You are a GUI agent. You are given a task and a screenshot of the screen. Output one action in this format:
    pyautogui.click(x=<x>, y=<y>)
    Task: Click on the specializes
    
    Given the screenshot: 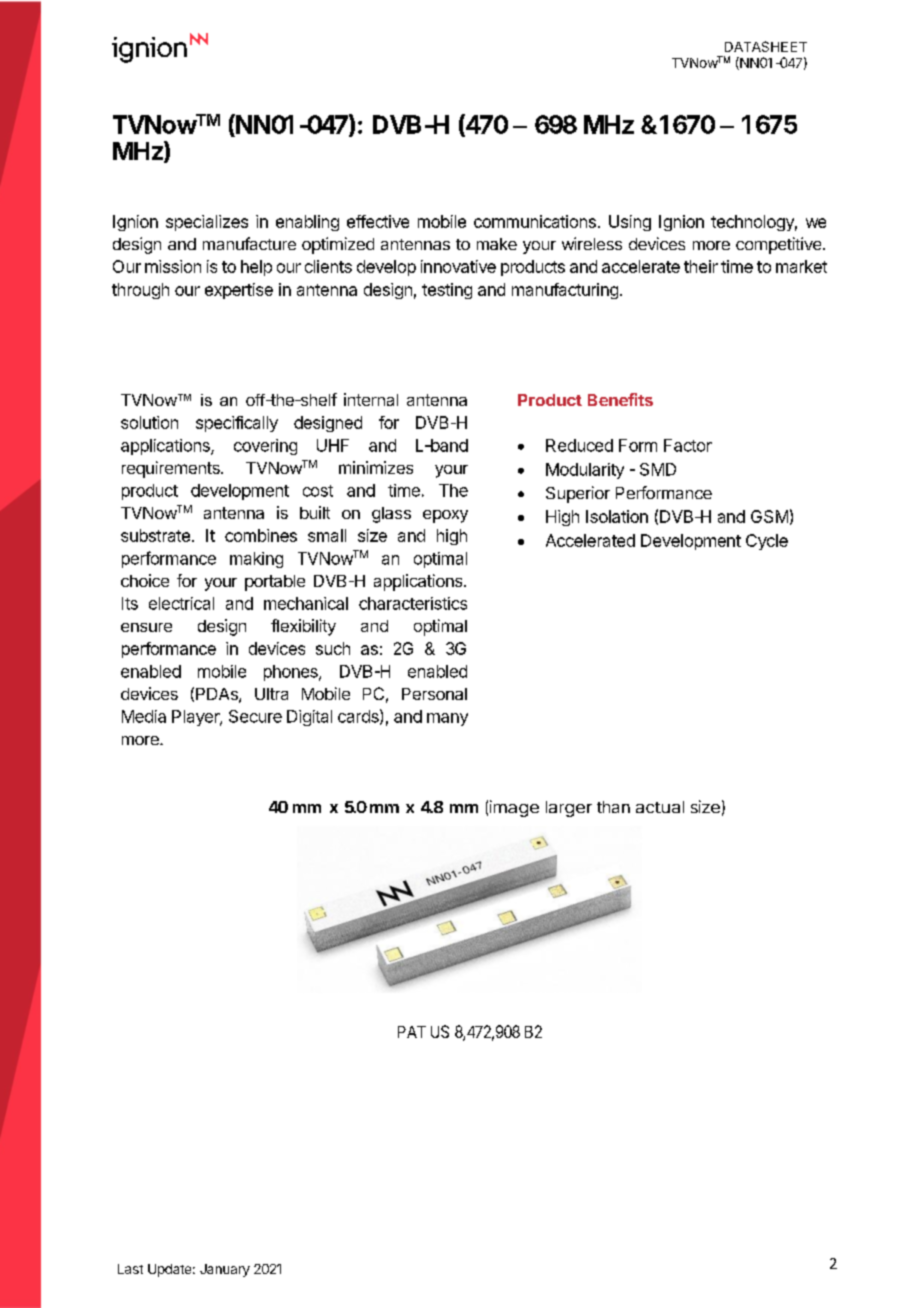 What is the action you would take?
    pyautogui.click(x=207, y=223)
